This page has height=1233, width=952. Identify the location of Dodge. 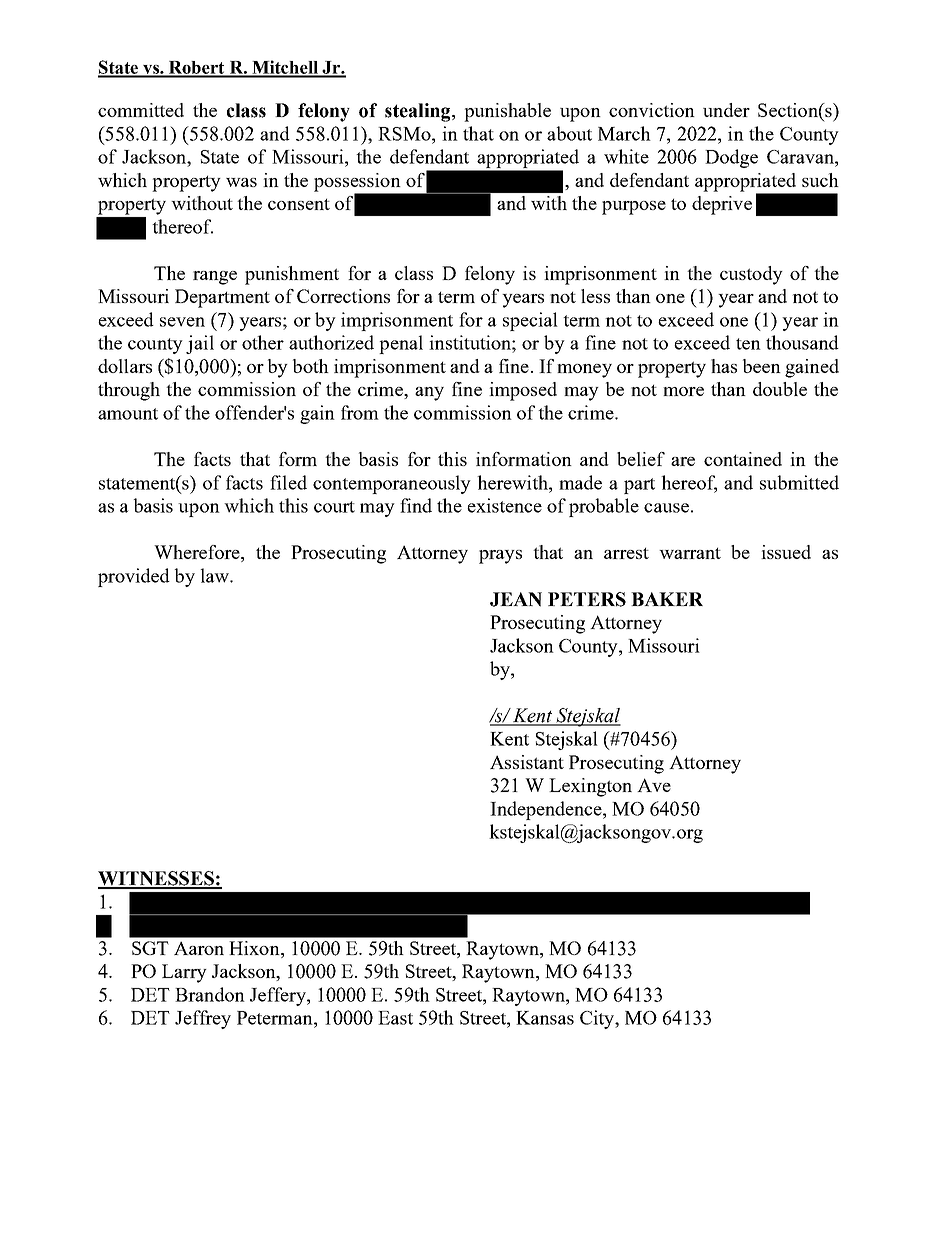
(731, 158).
